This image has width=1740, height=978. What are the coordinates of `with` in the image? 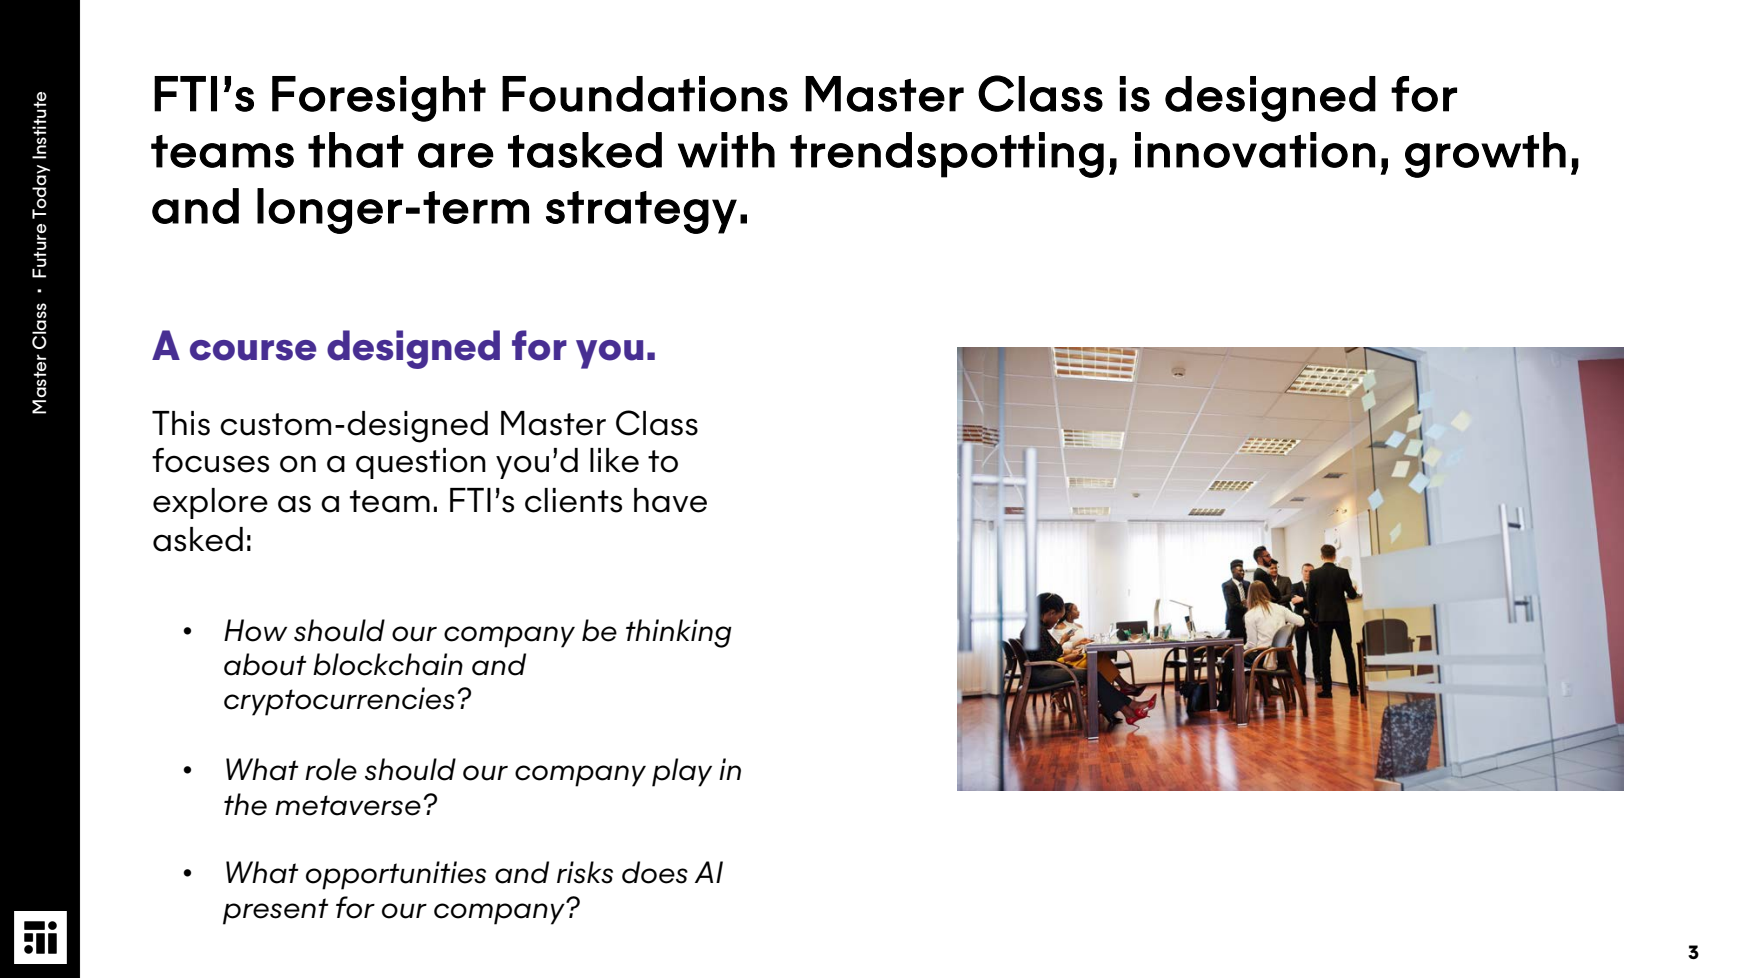 It's located at (726, 150).
